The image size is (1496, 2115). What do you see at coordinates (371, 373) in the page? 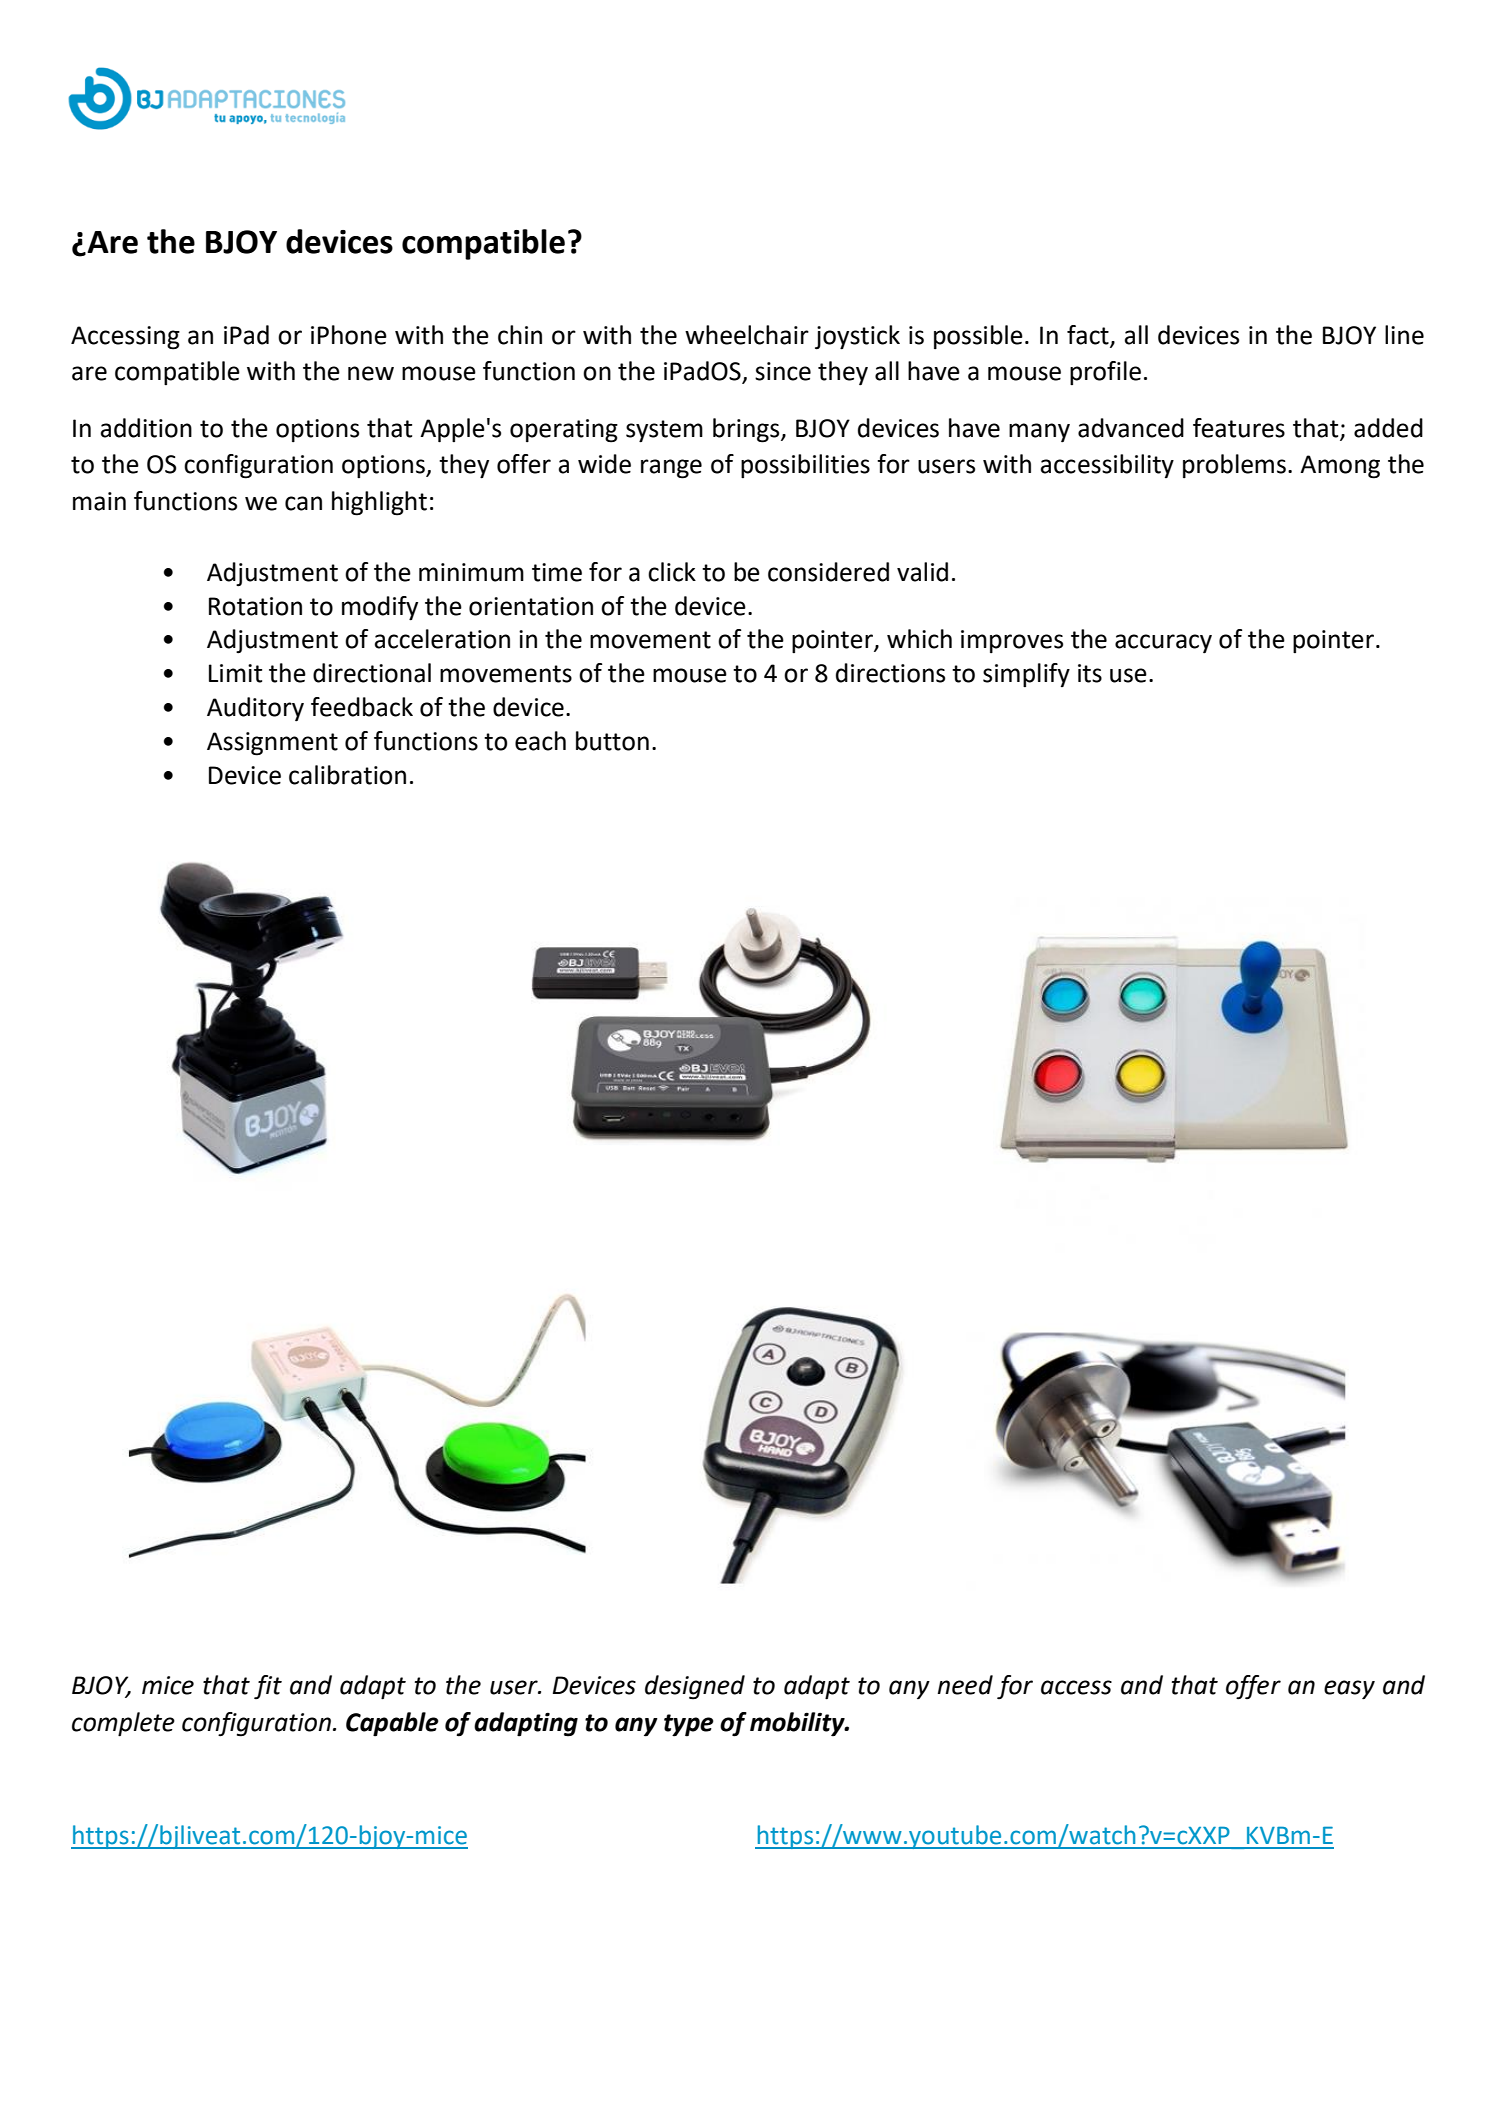
I see `new` at bounding box center [371, 373].
